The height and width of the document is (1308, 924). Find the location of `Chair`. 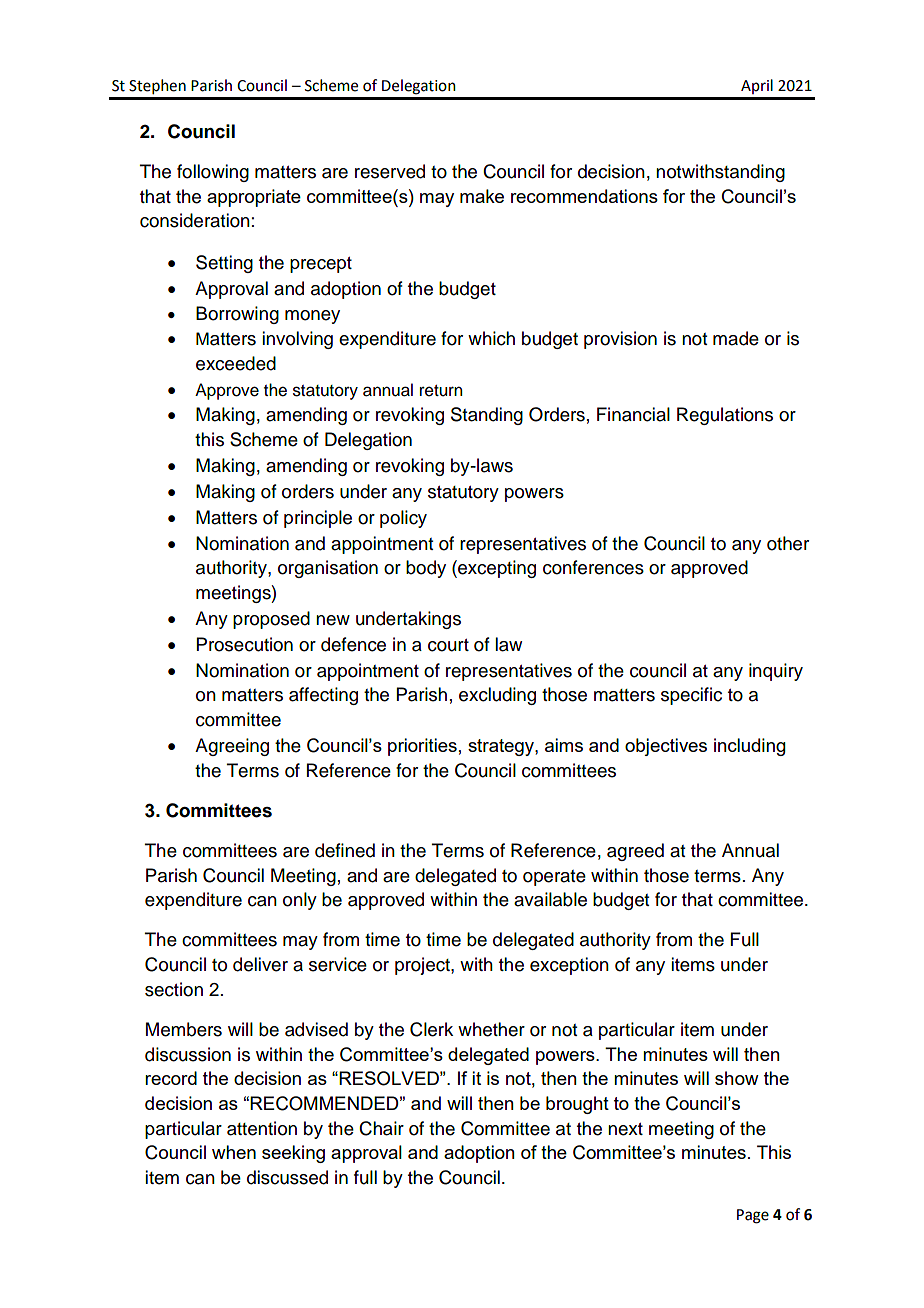

Chair is located at coordinates (381, 1128).
